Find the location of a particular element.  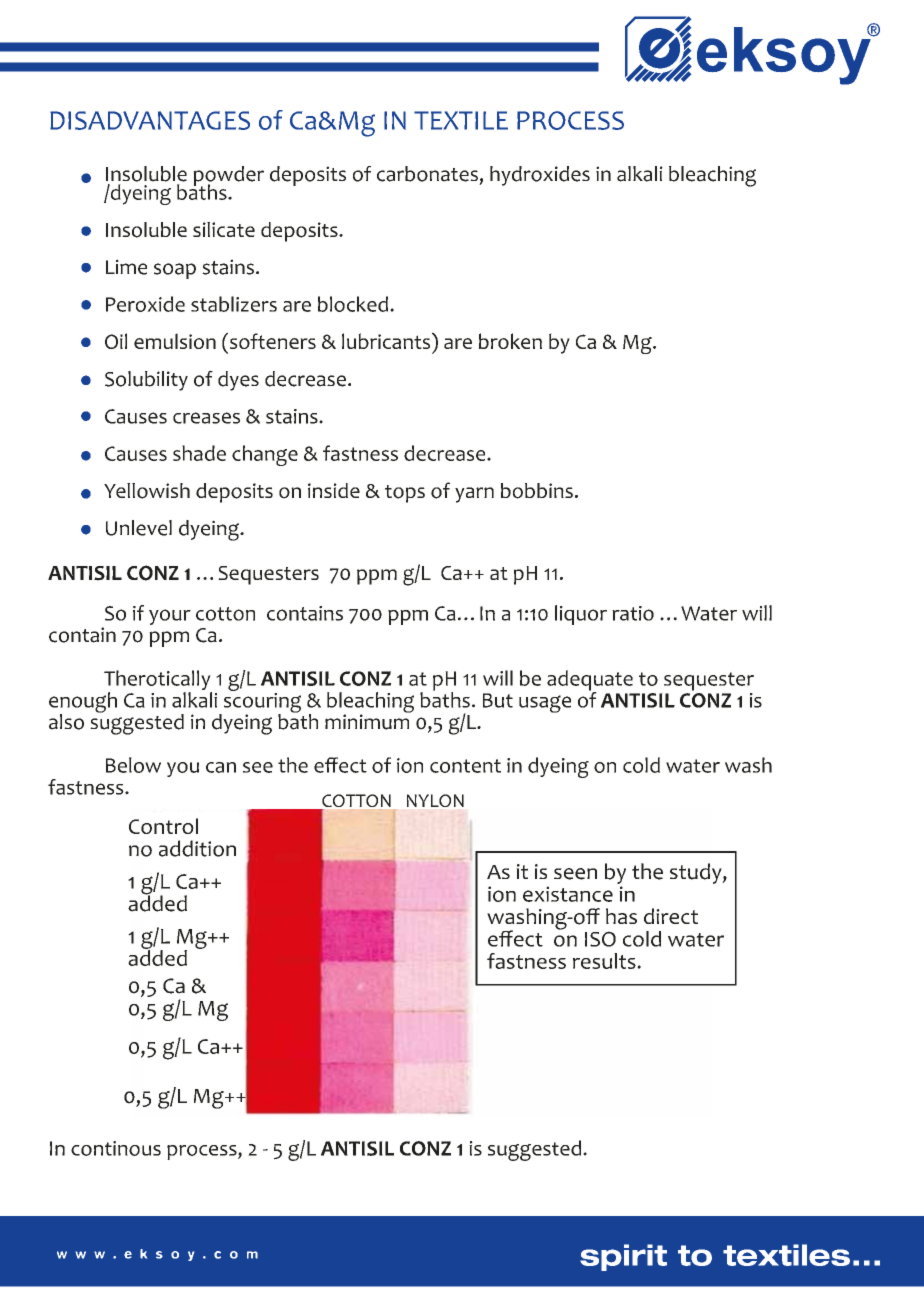

continous is located at coordinates (116, 1148).
